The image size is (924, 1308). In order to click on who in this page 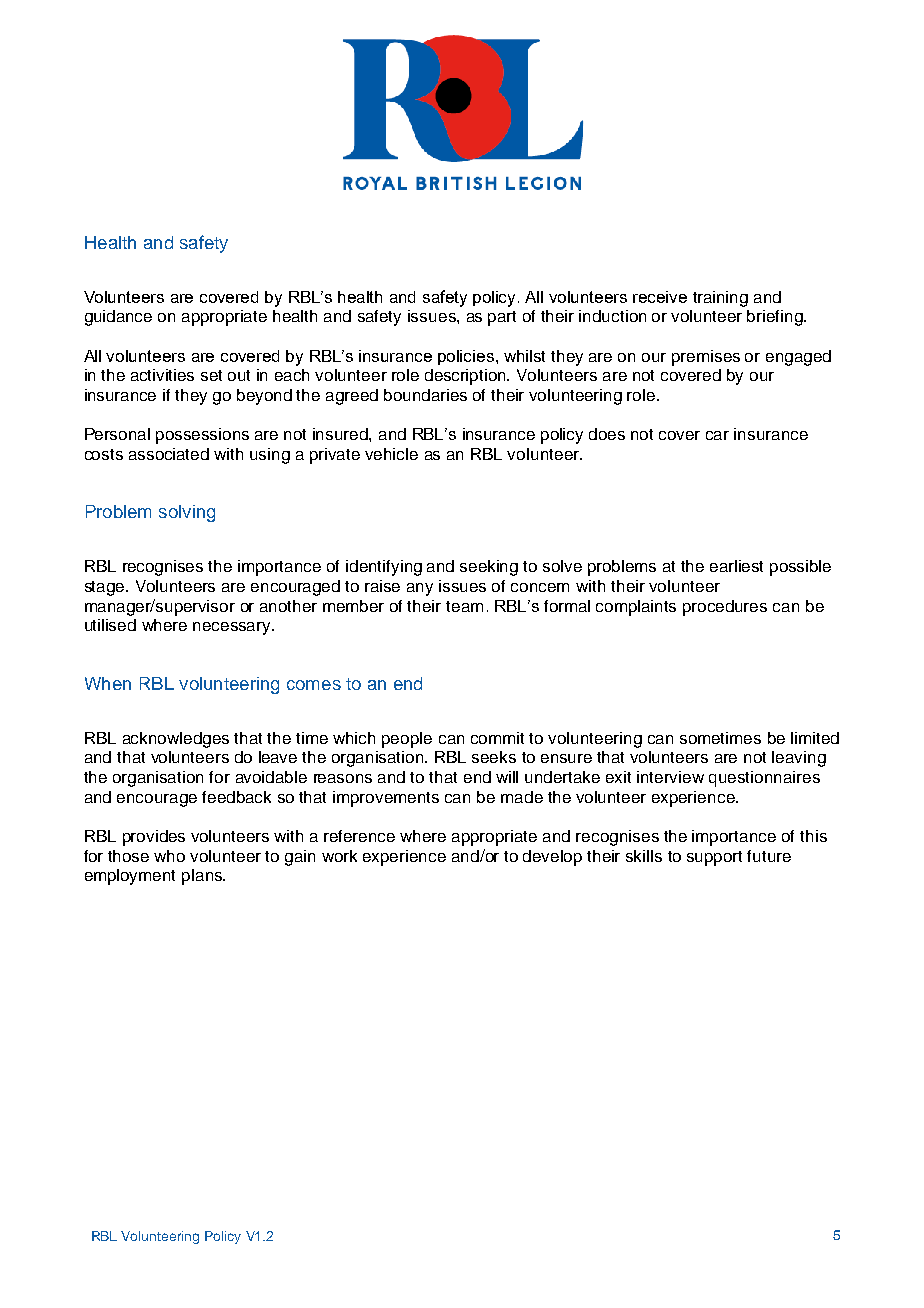, I will do `click(169, 856)`.
